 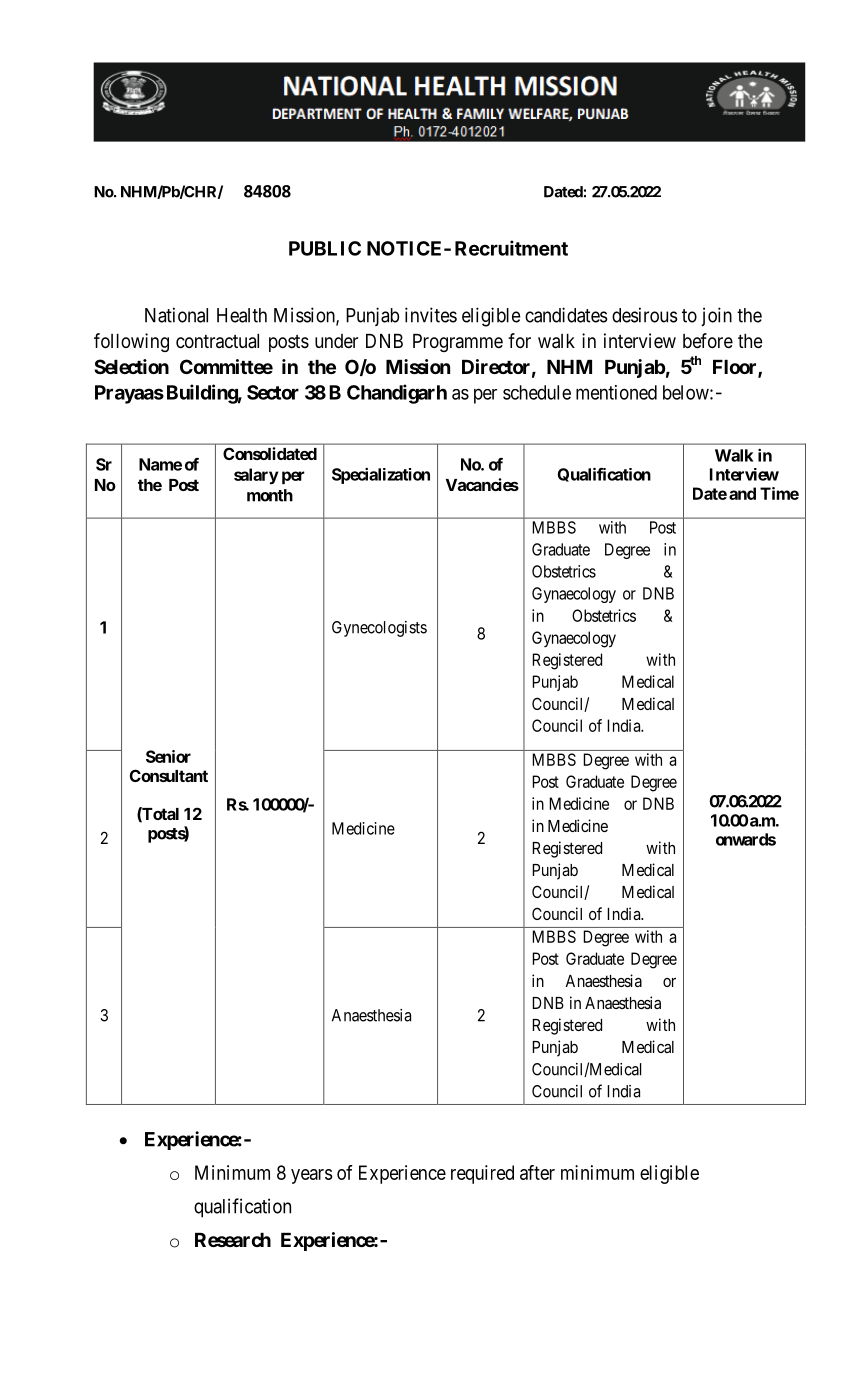 What do you see at coordinates (616, 392) in the screenshot?
I see `mentioned` at bounding box center [616, 392].
